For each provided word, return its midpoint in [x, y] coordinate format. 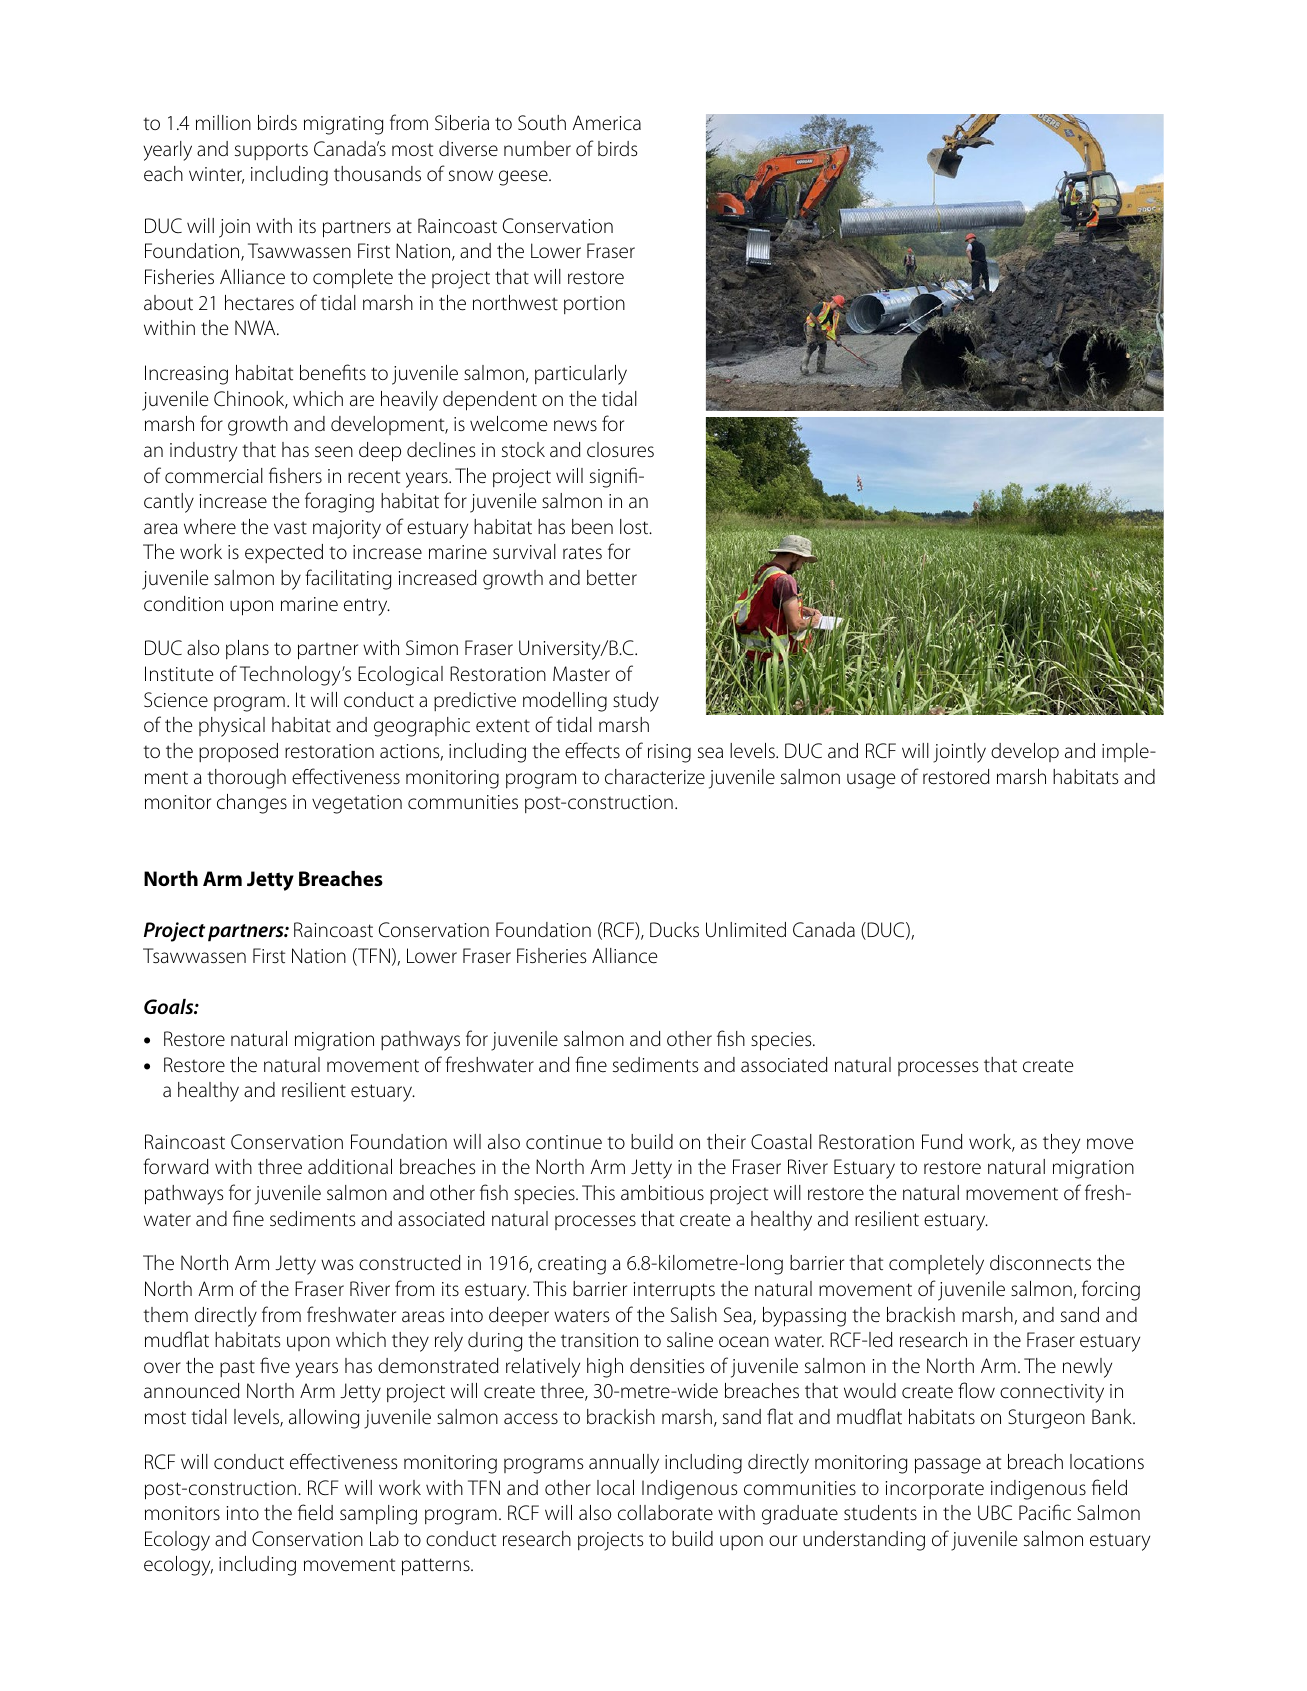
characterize [655, 777]
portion [594, 305]
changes [252, 804]
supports [271, 152]
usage [871, 781]
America [607, 123]
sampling [378, 1515]
